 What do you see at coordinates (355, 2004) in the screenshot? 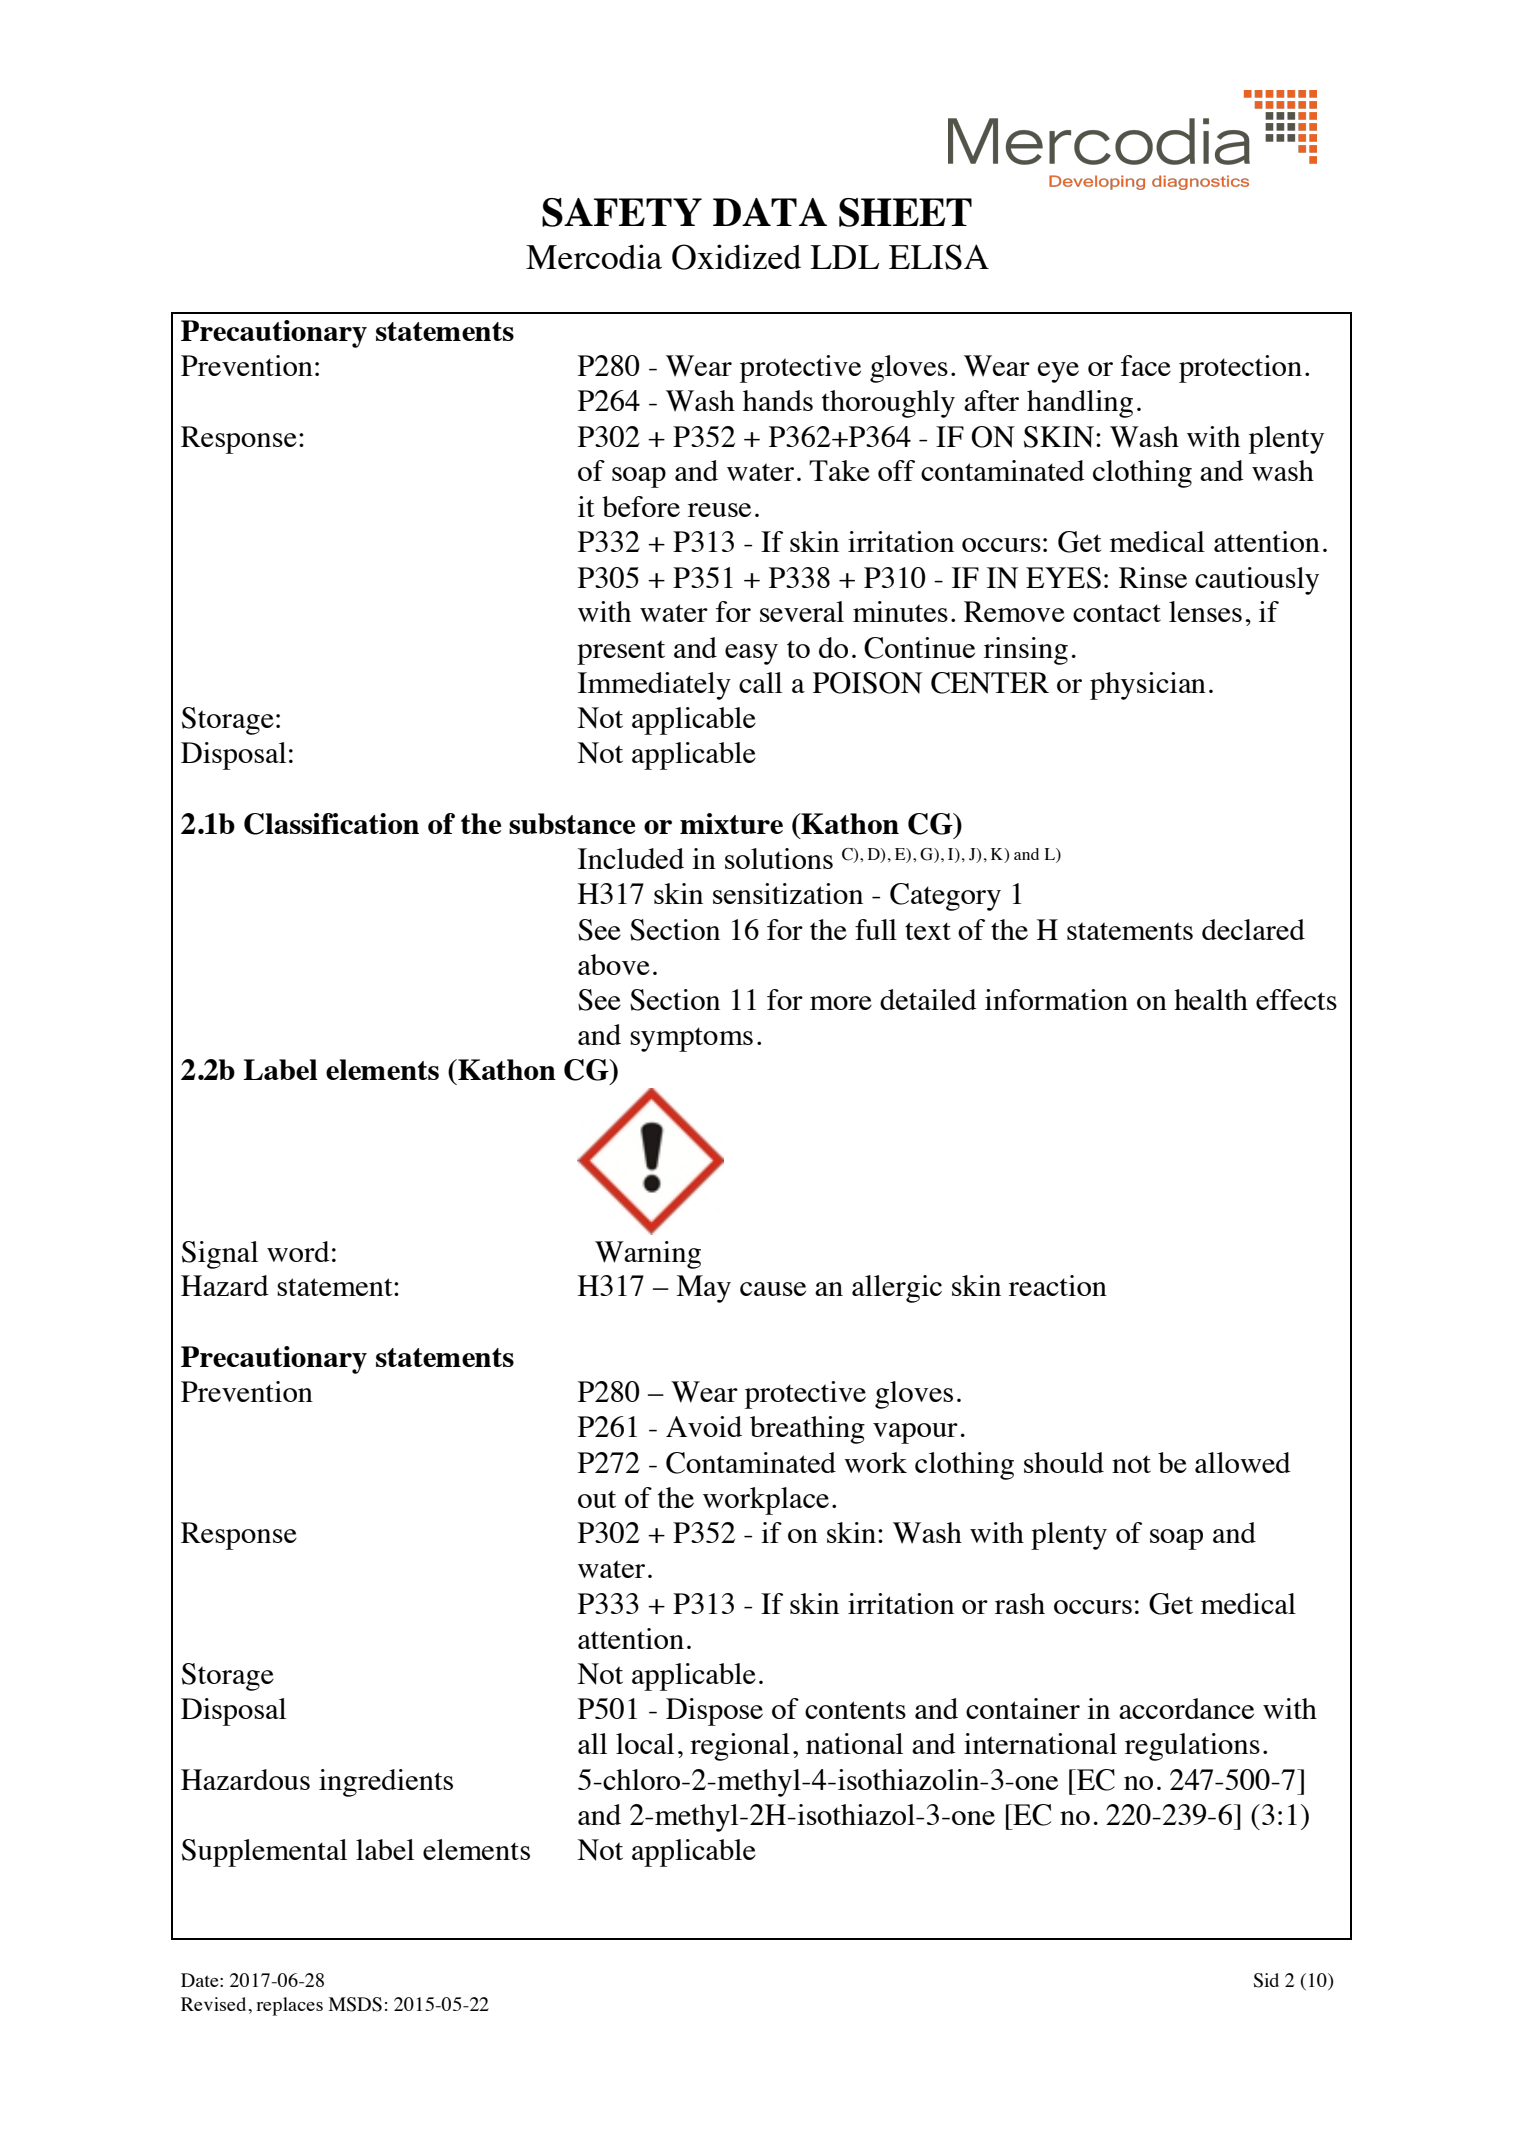
I see `MSDS` at bounding box center [355, 2004].
